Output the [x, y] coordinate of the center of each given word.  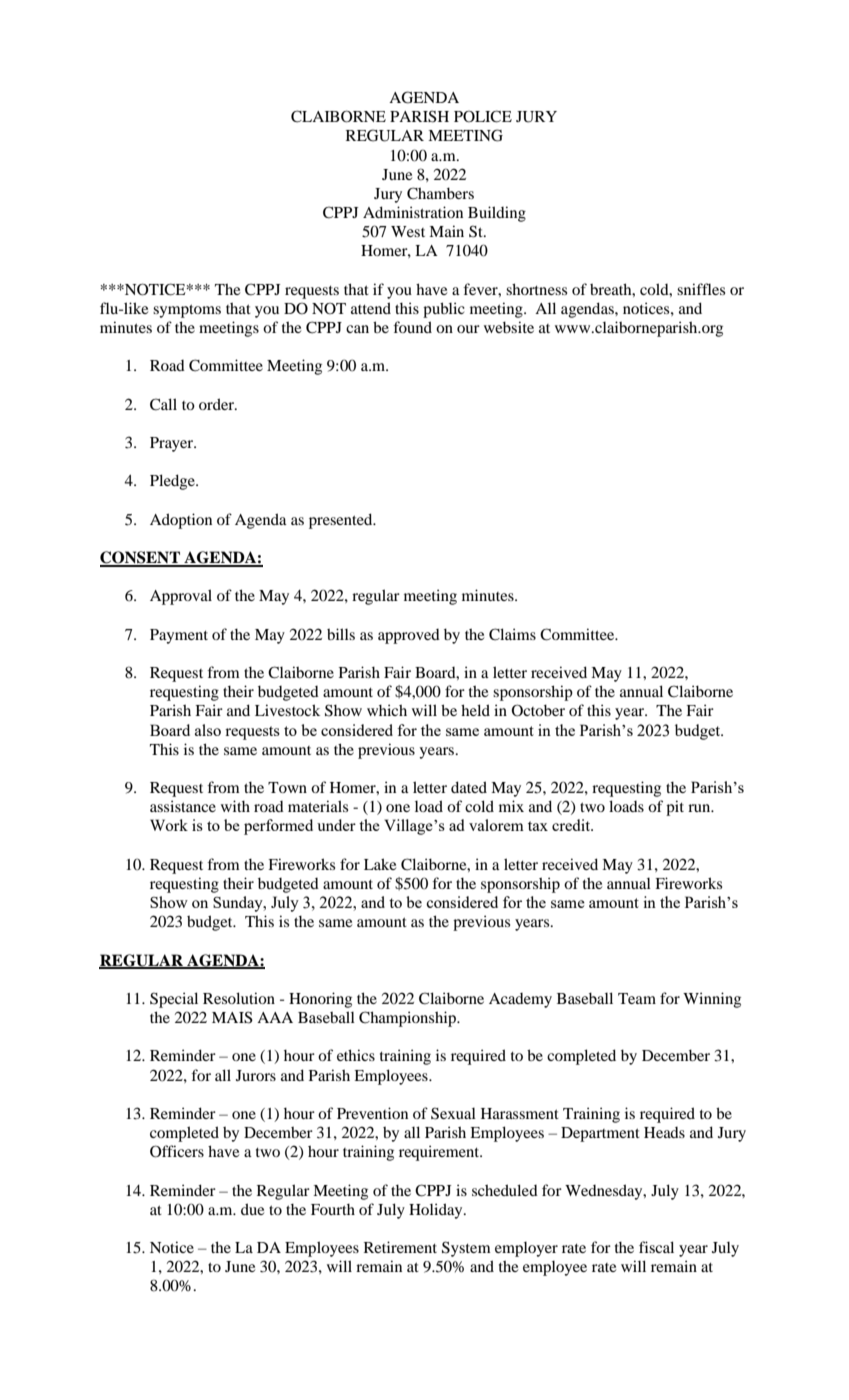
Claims [512, 634]
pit [675, 808]
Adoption [181, 521]
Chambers [440, 193]
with [235, 806]
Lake [380, 864]
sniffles [701, 289]
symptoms [187, 311]
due [252, 1209]
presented [342, 521]
